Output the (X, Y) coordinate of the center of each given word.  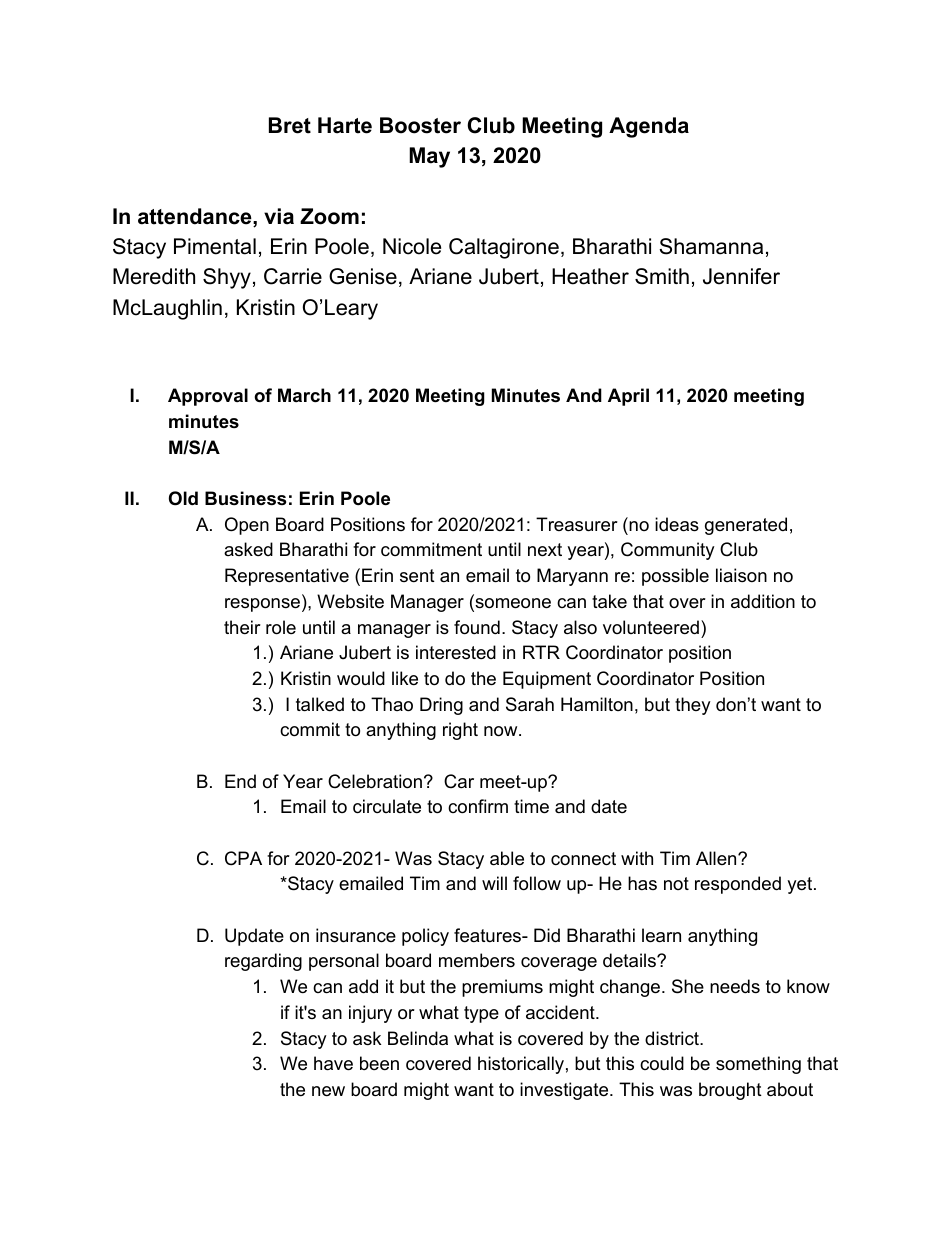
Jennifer (741, 276)
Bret (290, 125)
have (333, 1063)
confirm (478, 806)
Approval (208, 397)
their (242, 627)
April (628, 397)
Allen (716, 858)
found (477, 627)
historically (521, 1065)
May (429, 157)
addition (763, 601)
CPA (243, 858)
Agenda (649, 127)
